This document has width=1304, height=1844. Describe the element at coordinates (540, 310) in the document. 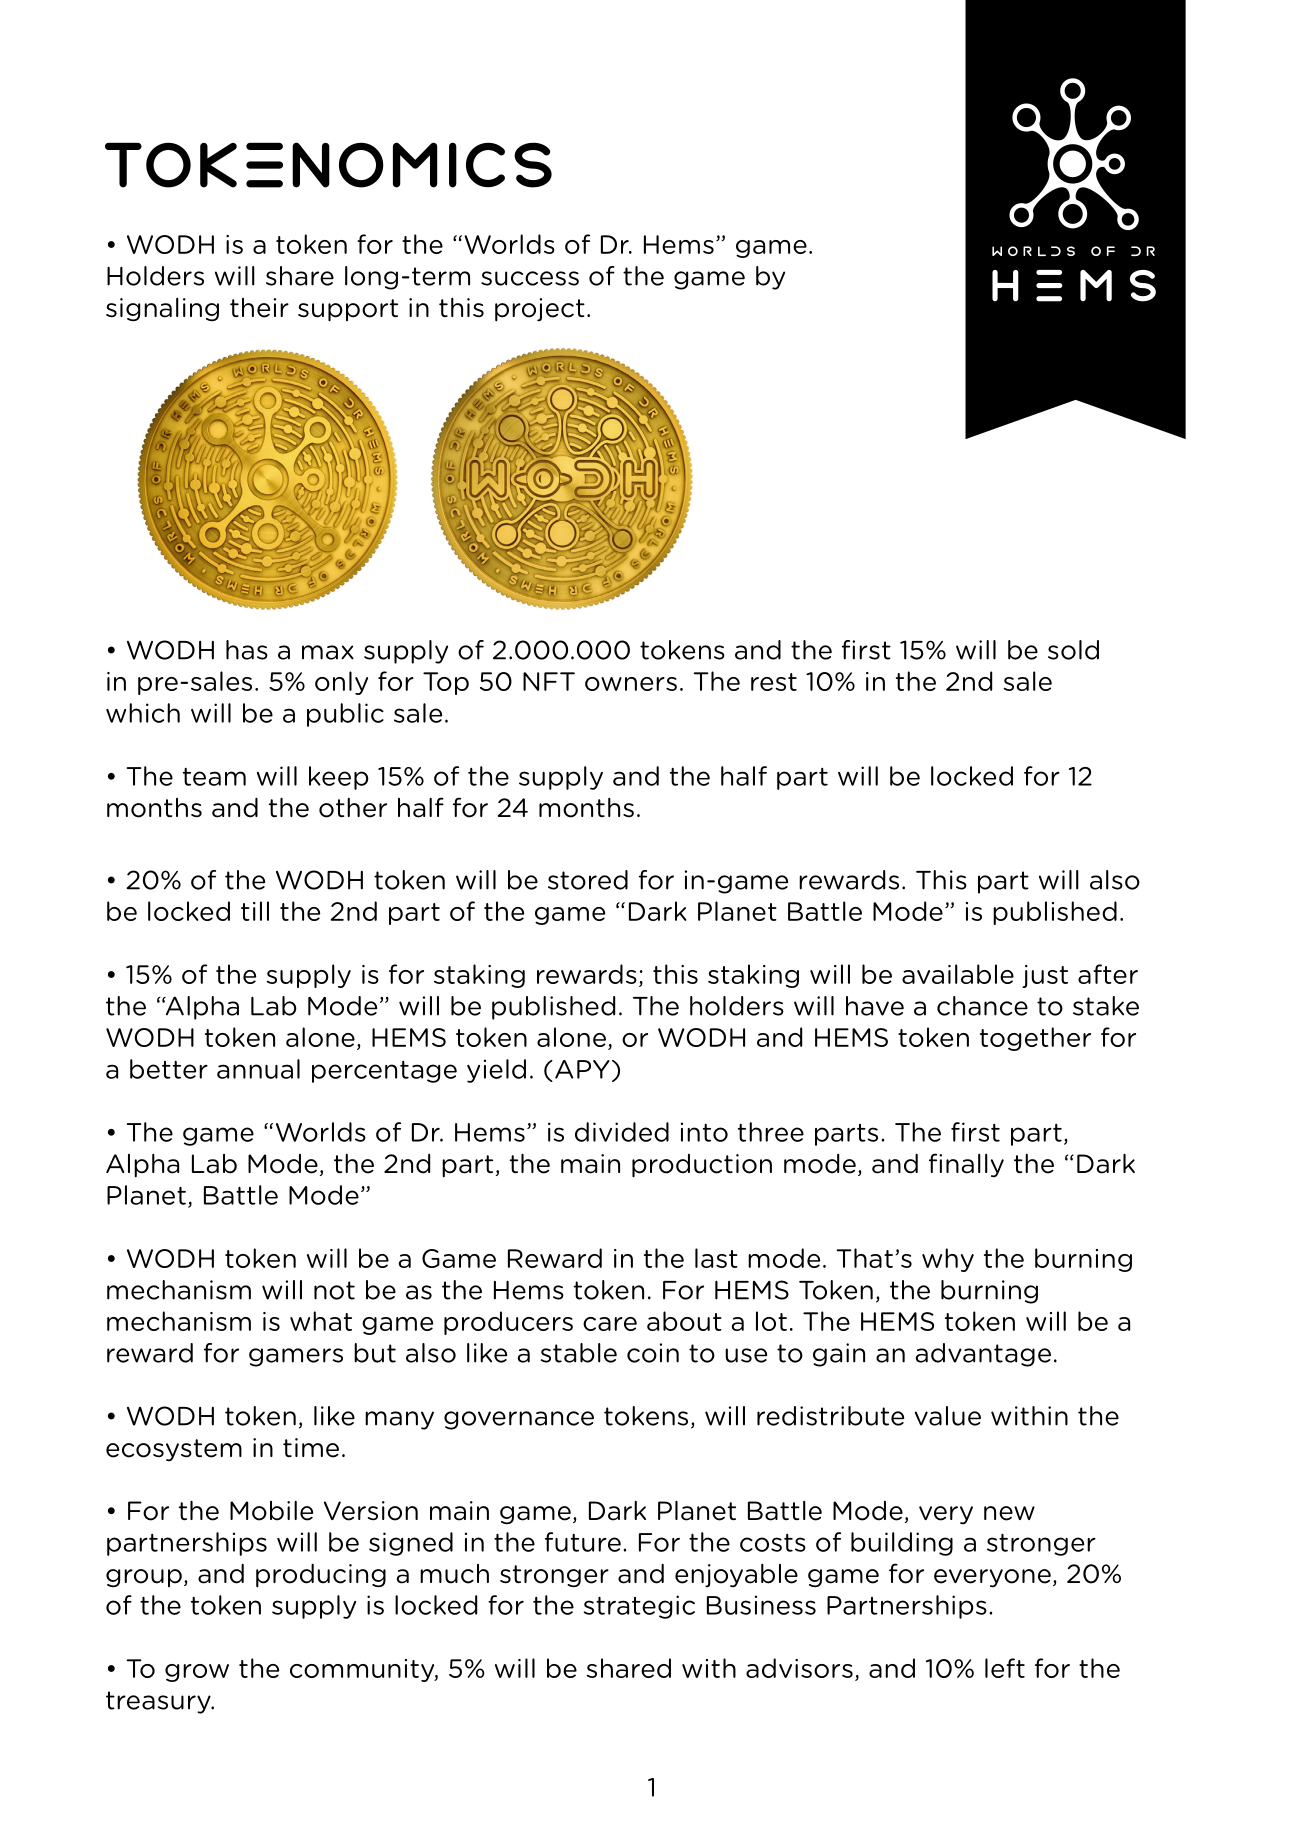

I see `project` at that location.
